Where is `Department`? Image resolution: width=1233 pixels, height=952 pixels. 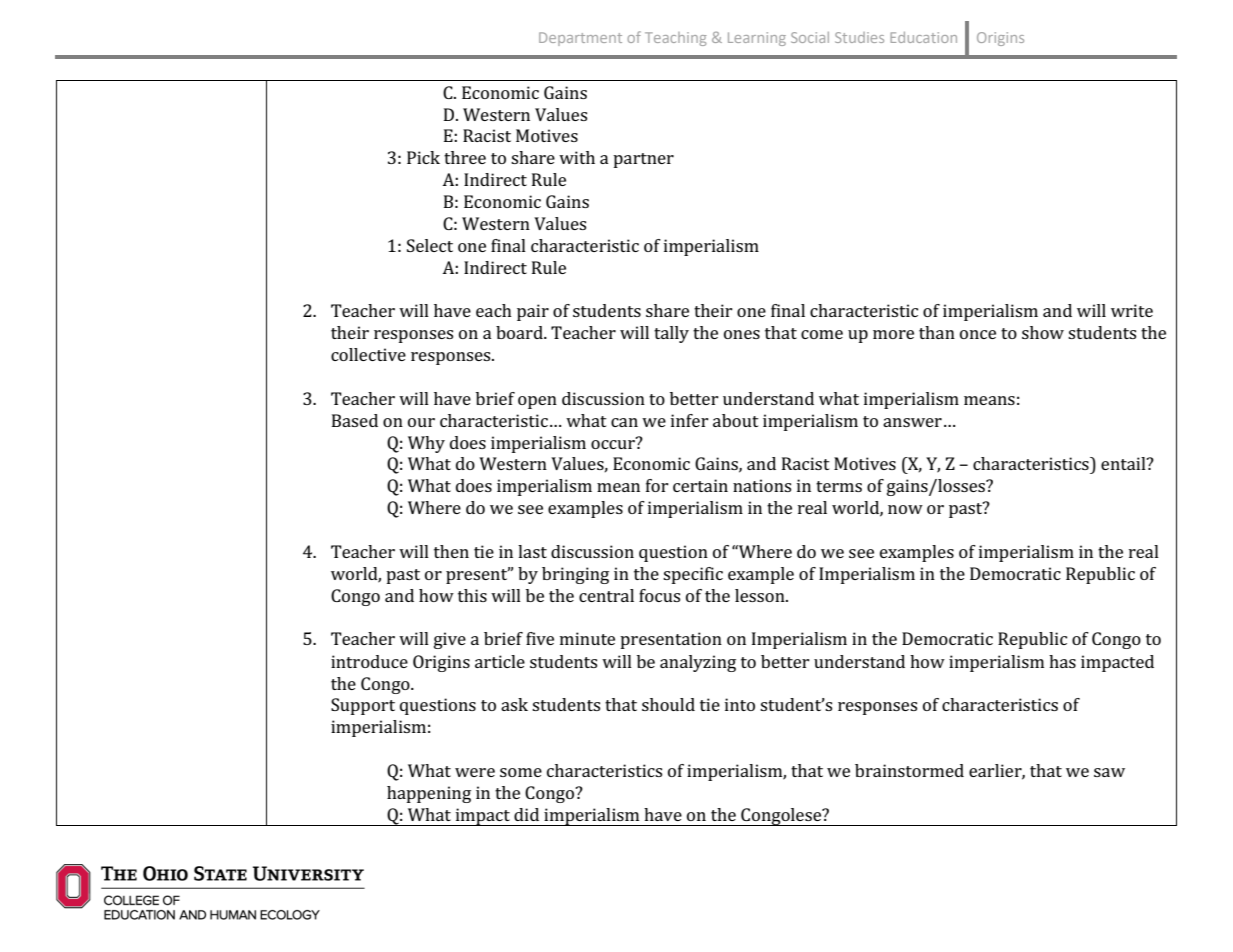 Department is located at coordinates (580, 39).
